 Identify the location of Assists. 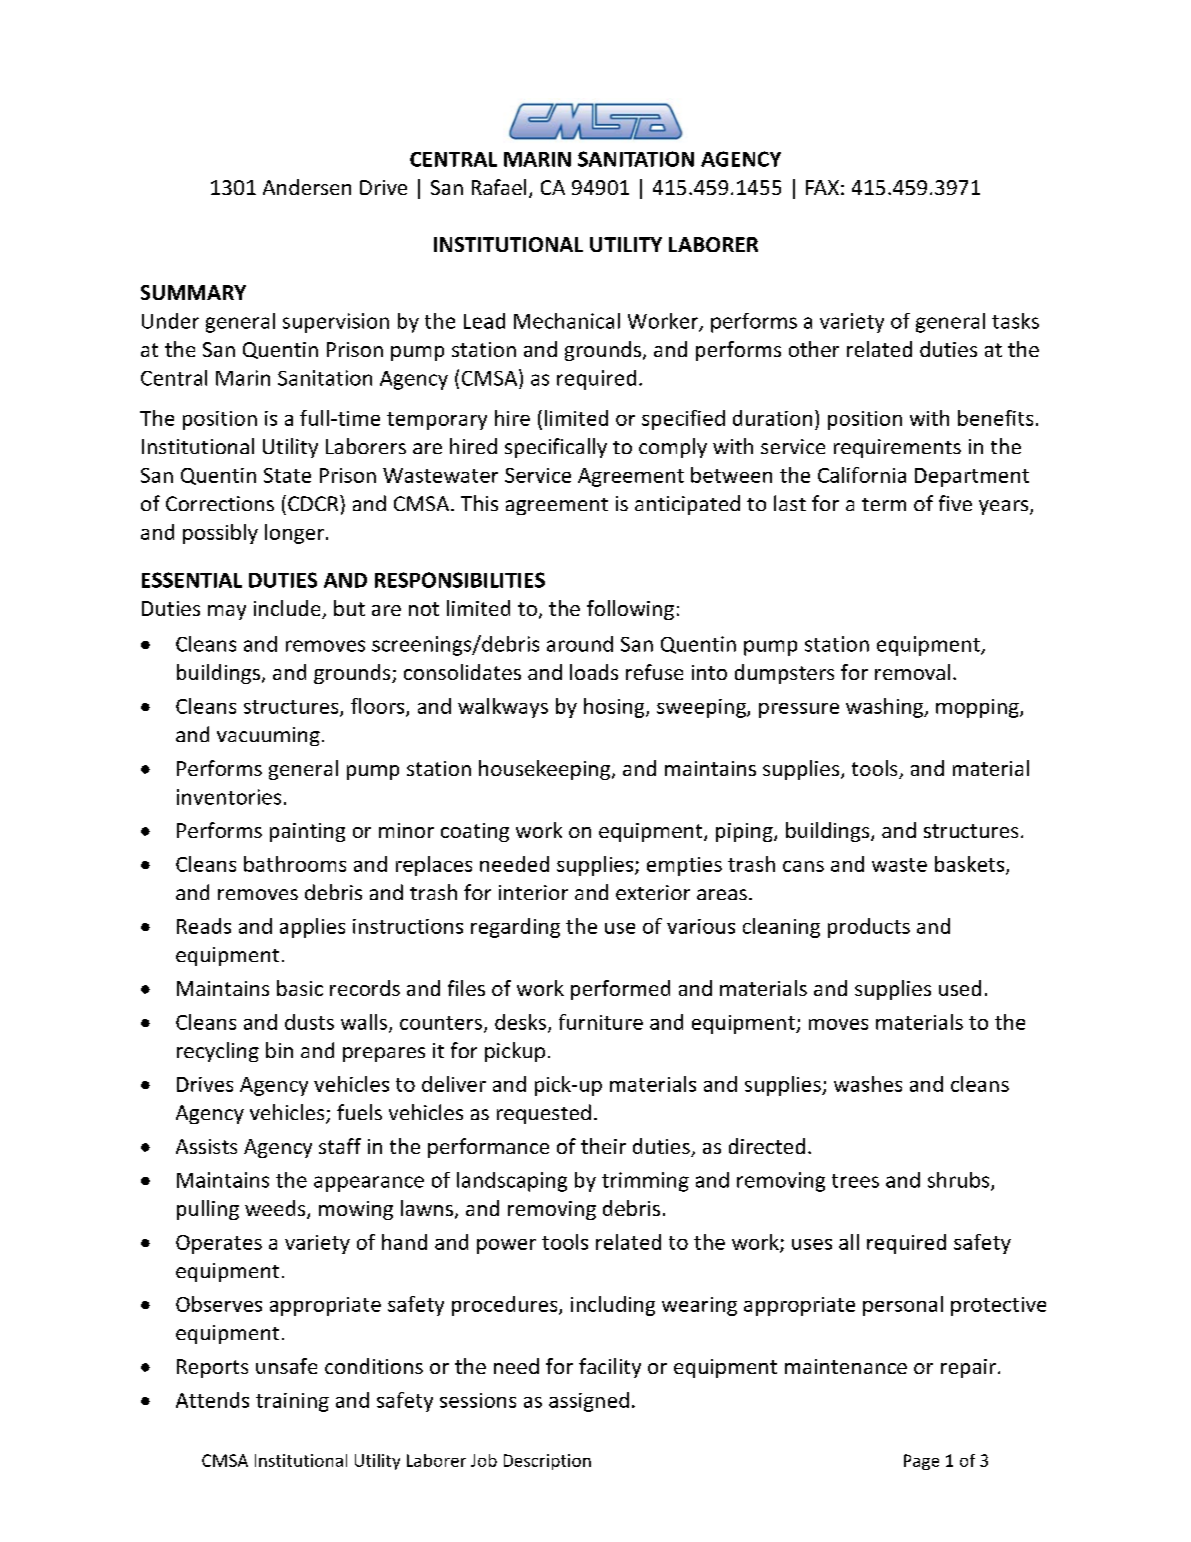
(206, 1146).
